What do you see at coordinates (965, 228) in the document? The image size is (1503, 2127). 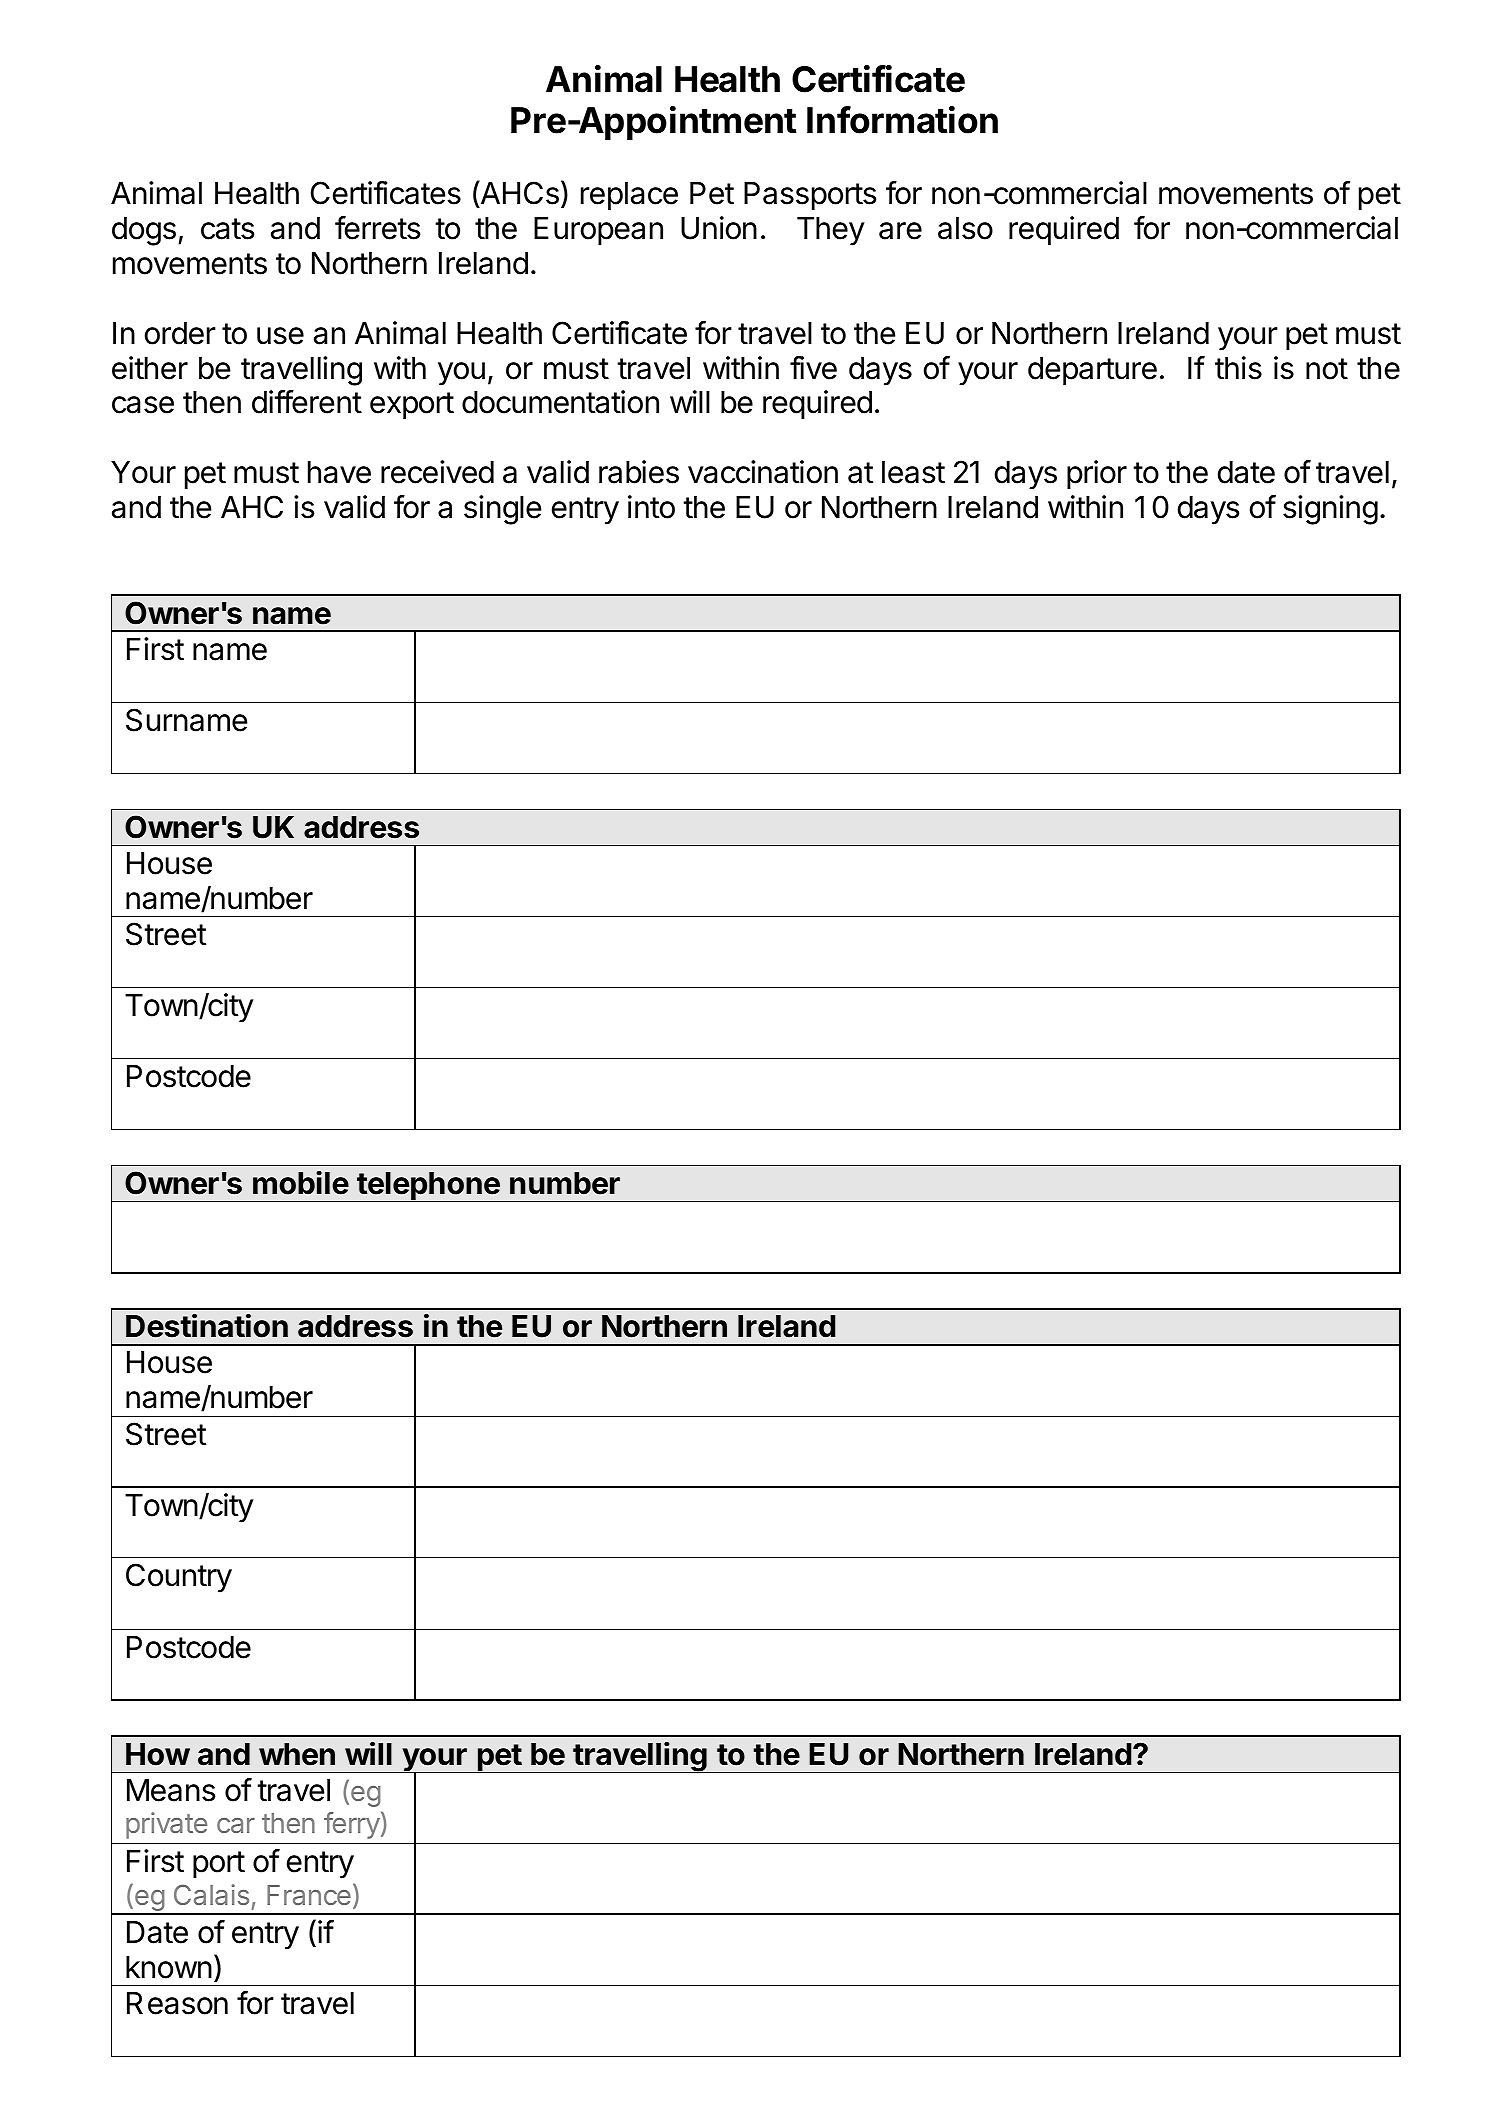 I see `also` at bounding box center [965, 228].
